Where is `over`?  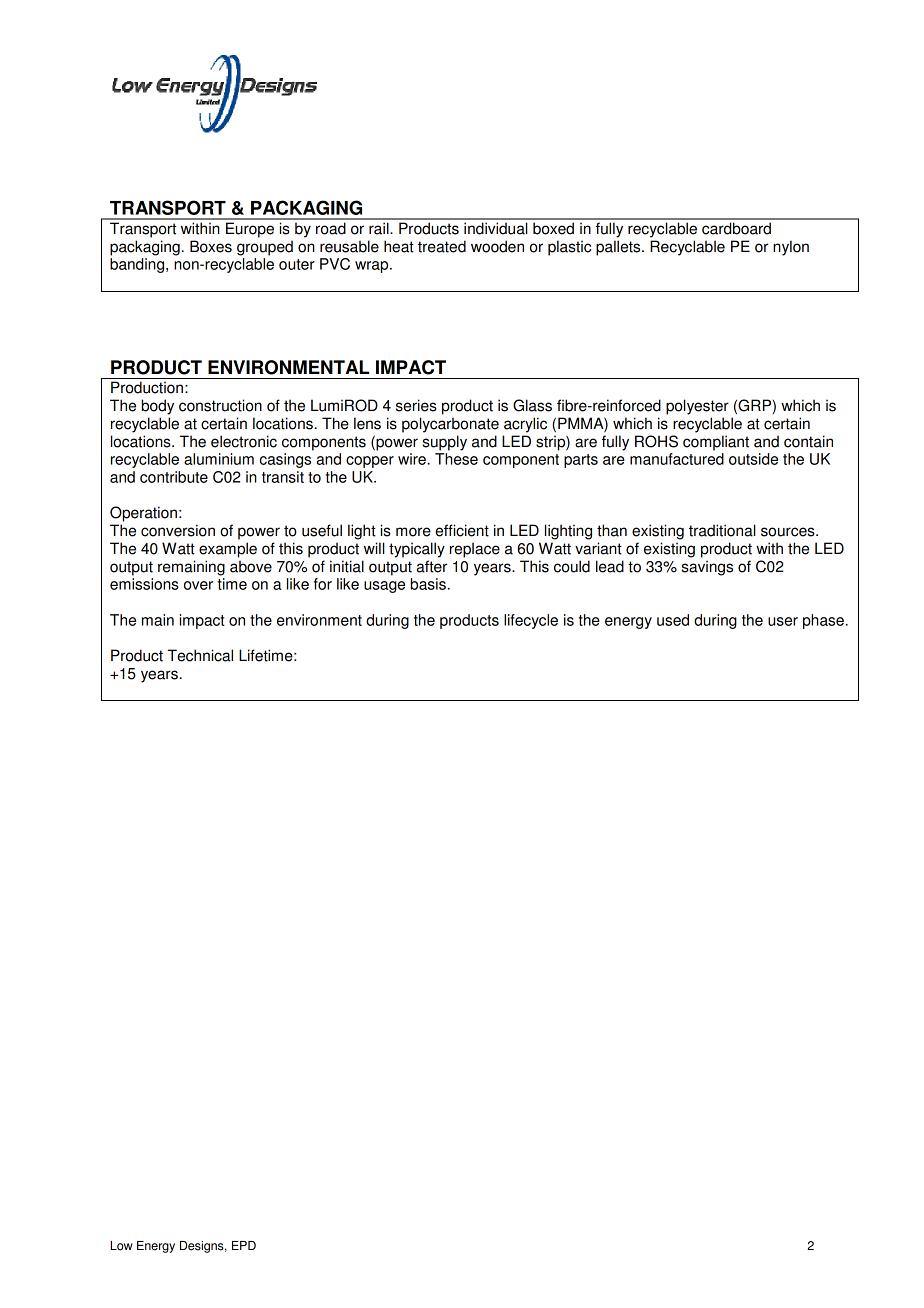 over is located at coordinates (198, 585).
